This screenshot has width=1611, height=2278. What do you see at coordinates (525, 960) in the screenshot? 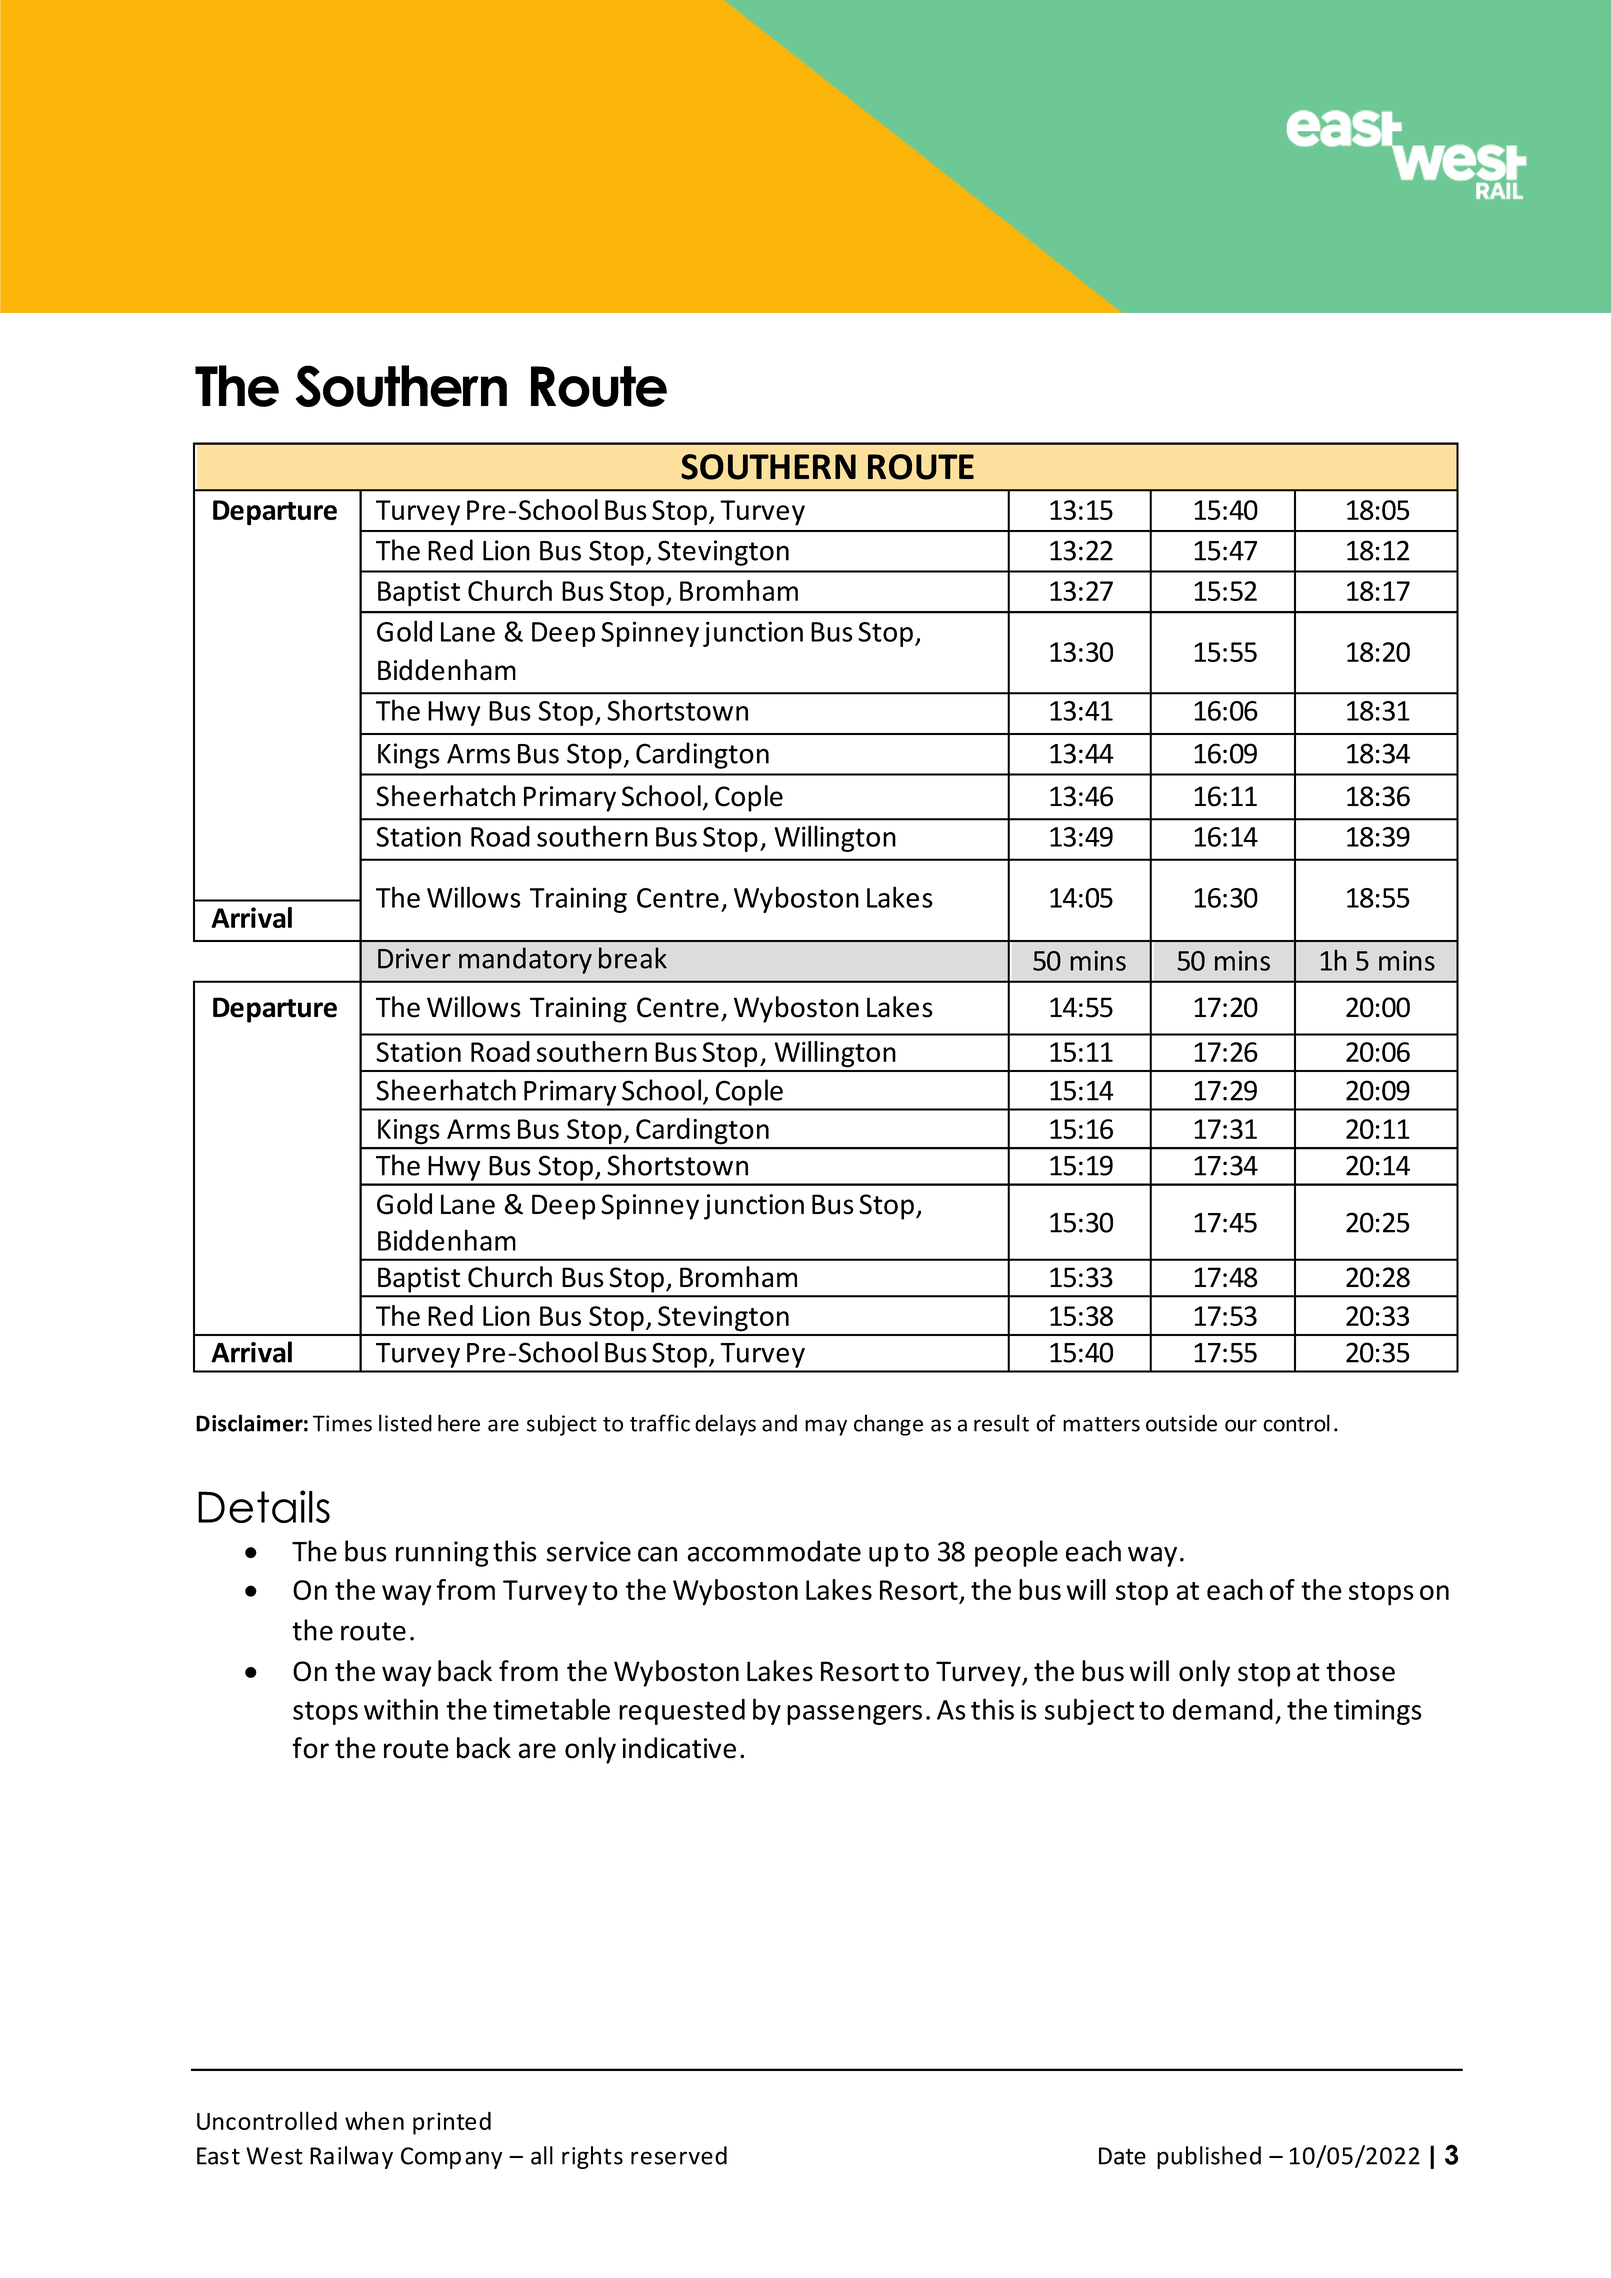
I see `mandatory` at bounding box center [525, 960].
